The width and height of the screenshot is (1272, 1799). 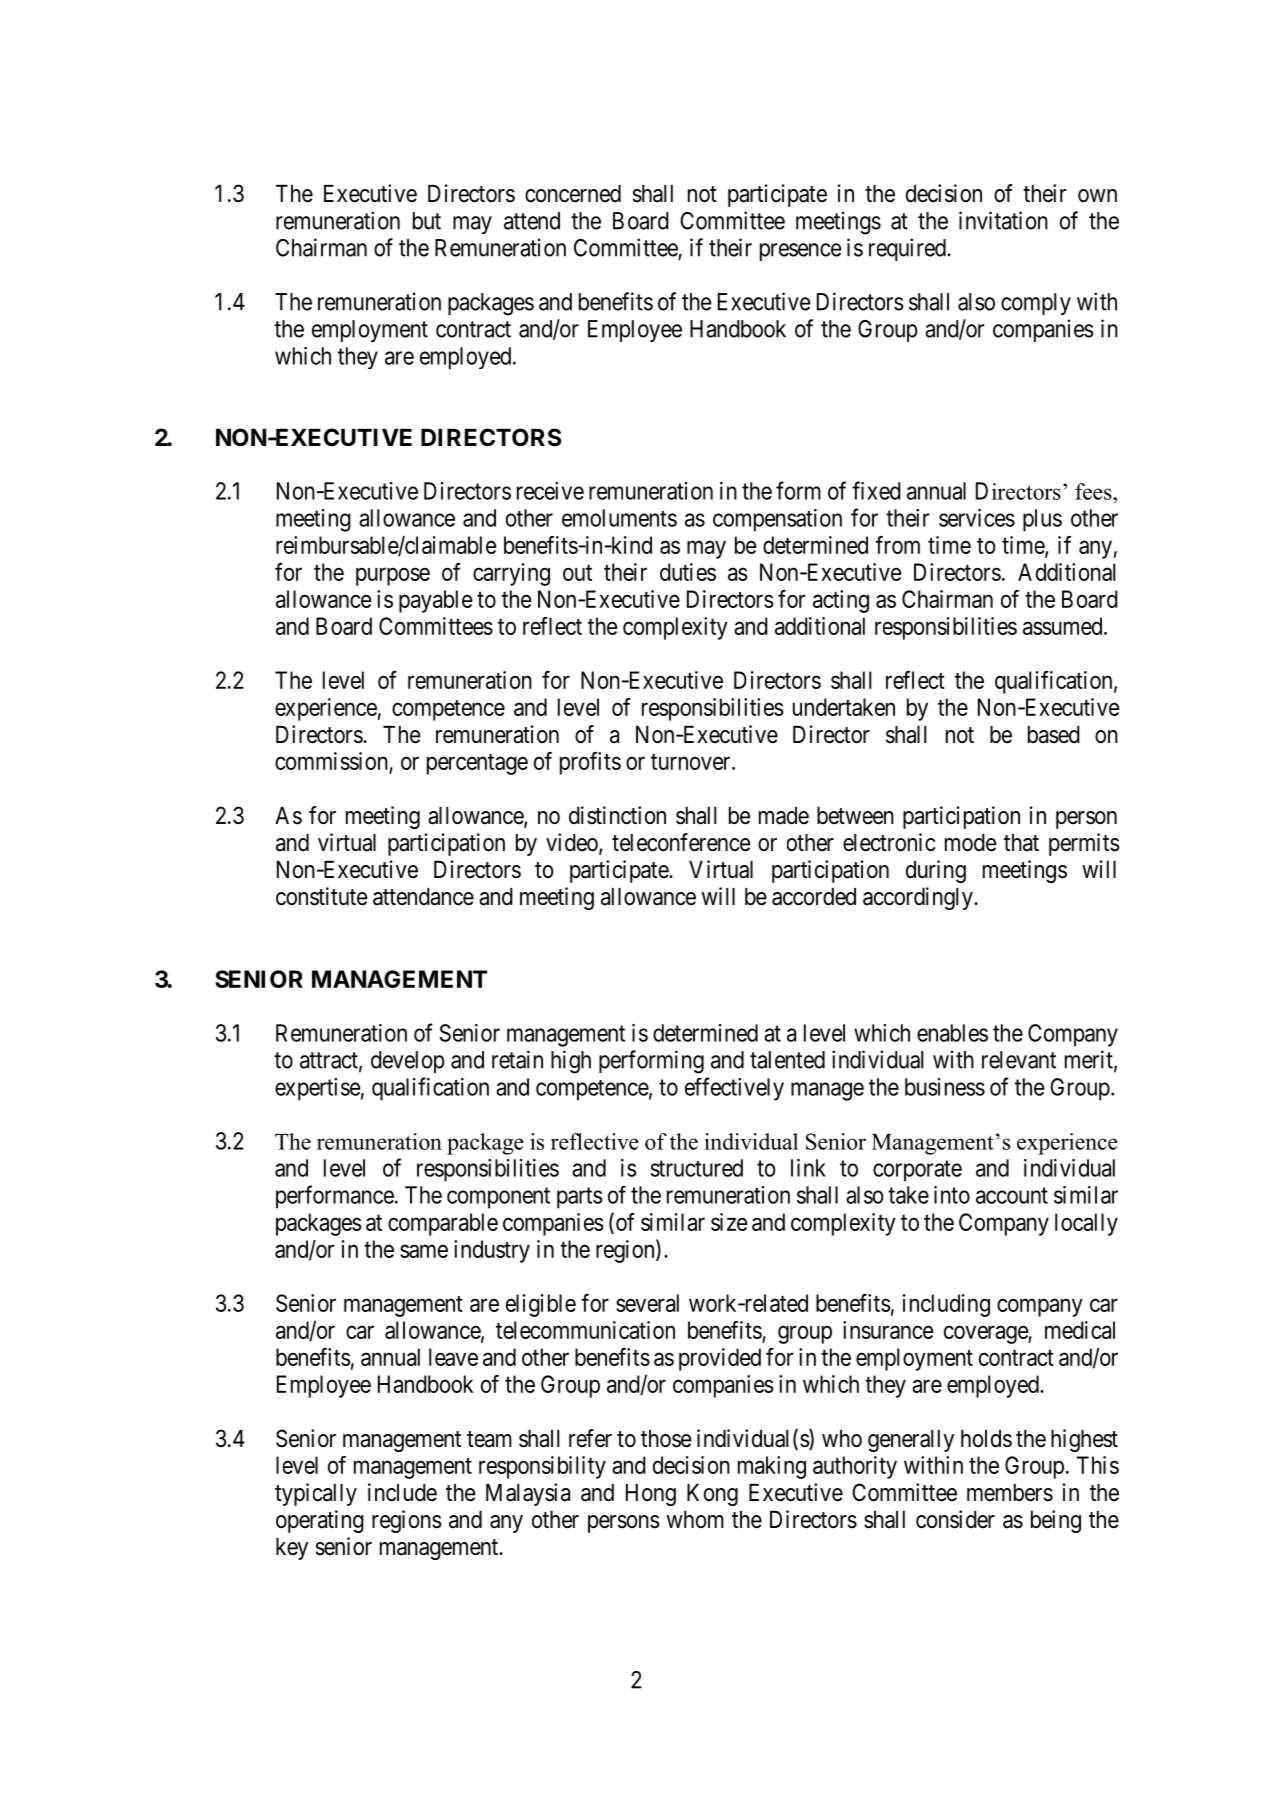 I want to click on members, so click(x=1010, y=1493).
